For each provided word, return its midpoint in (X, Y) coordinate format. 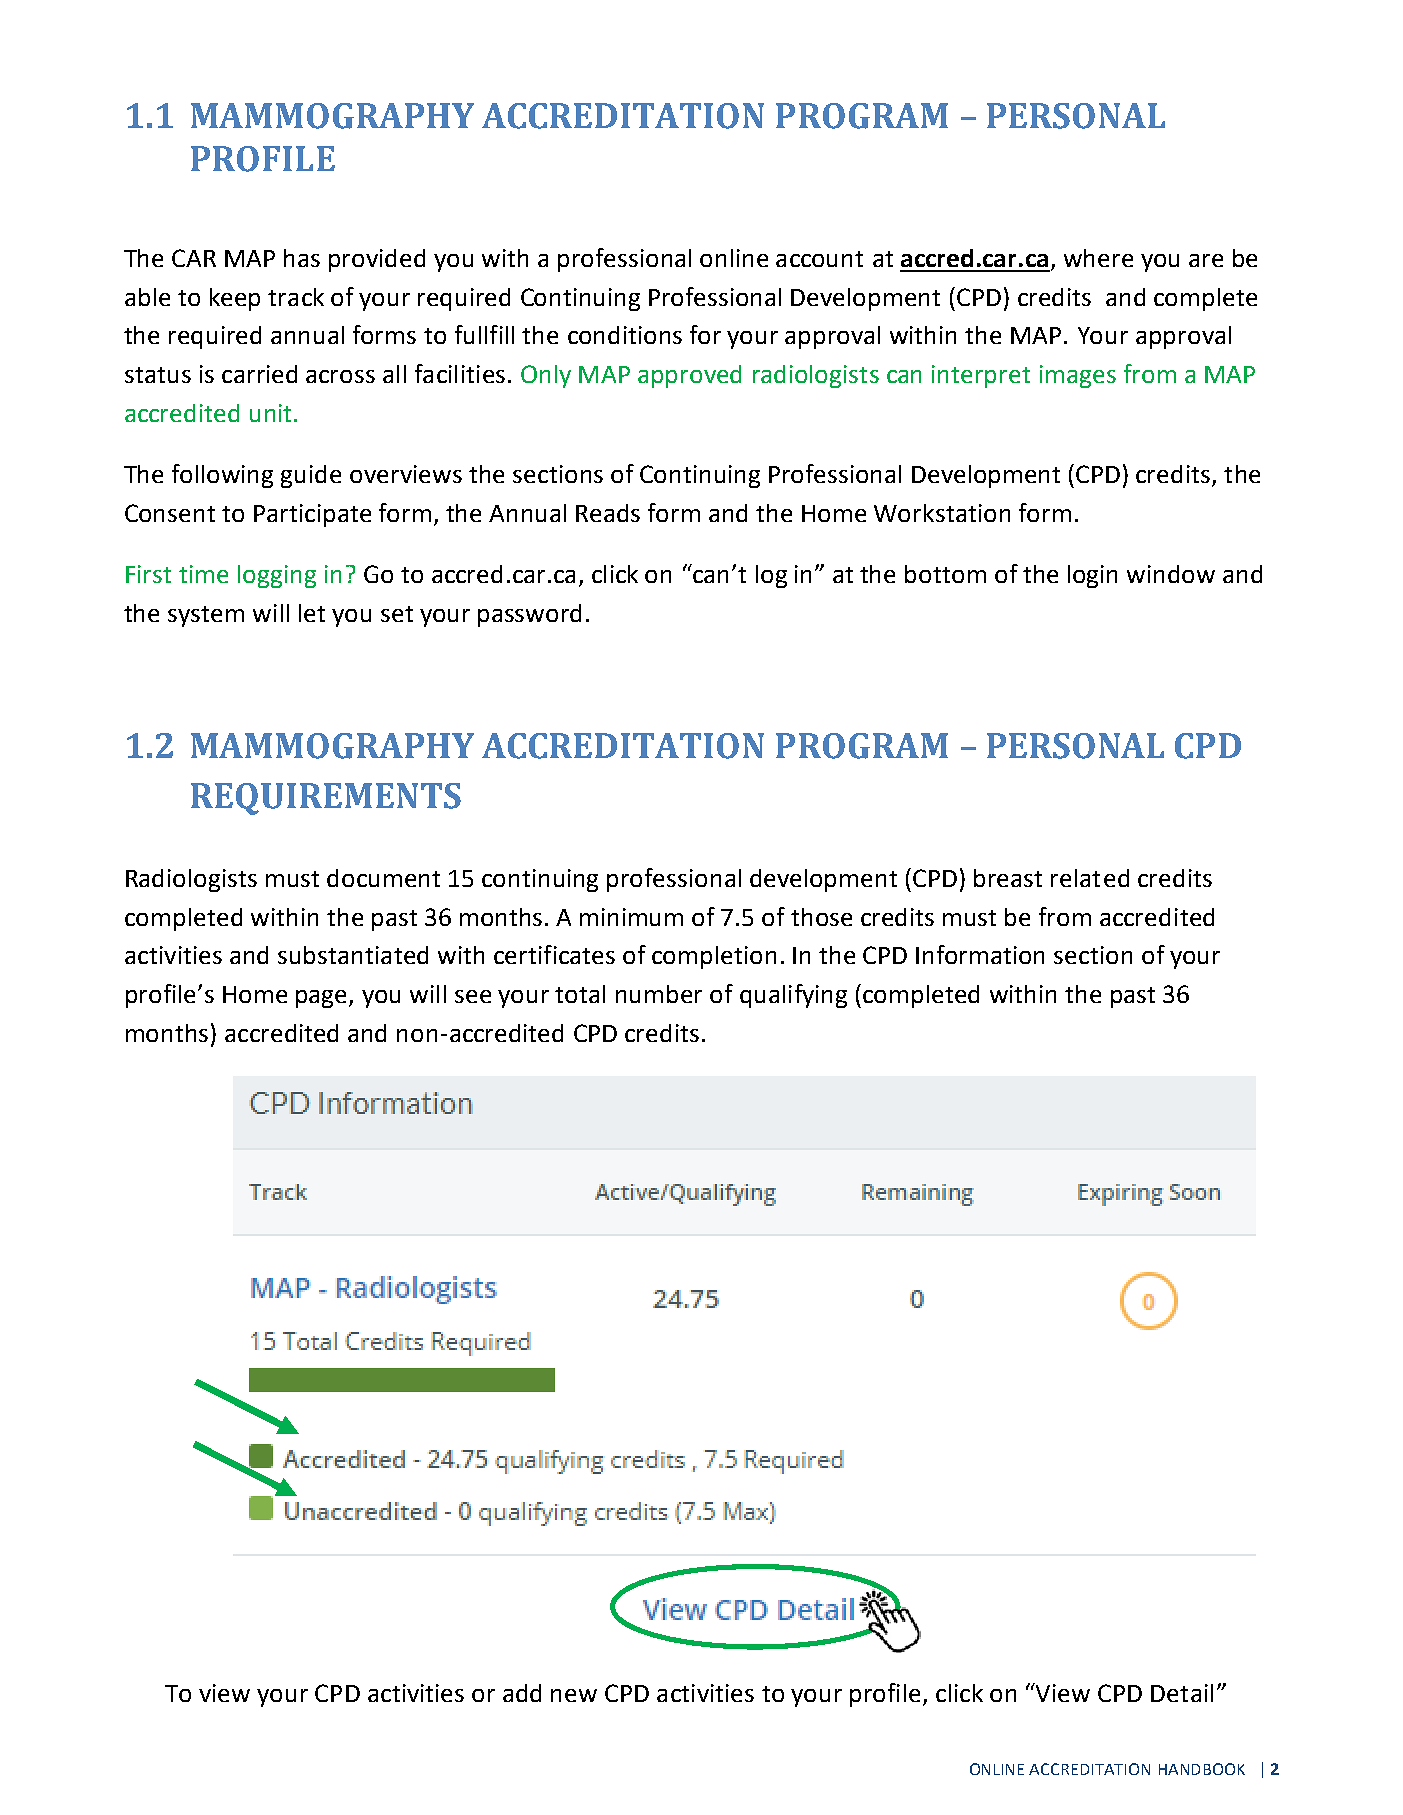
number (659, 994)
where (1098, 258)
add (522, 1693)
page (323, 999)
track (296, 297)
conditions (625, 335)
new (574, 1695)
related (1090, 878)
